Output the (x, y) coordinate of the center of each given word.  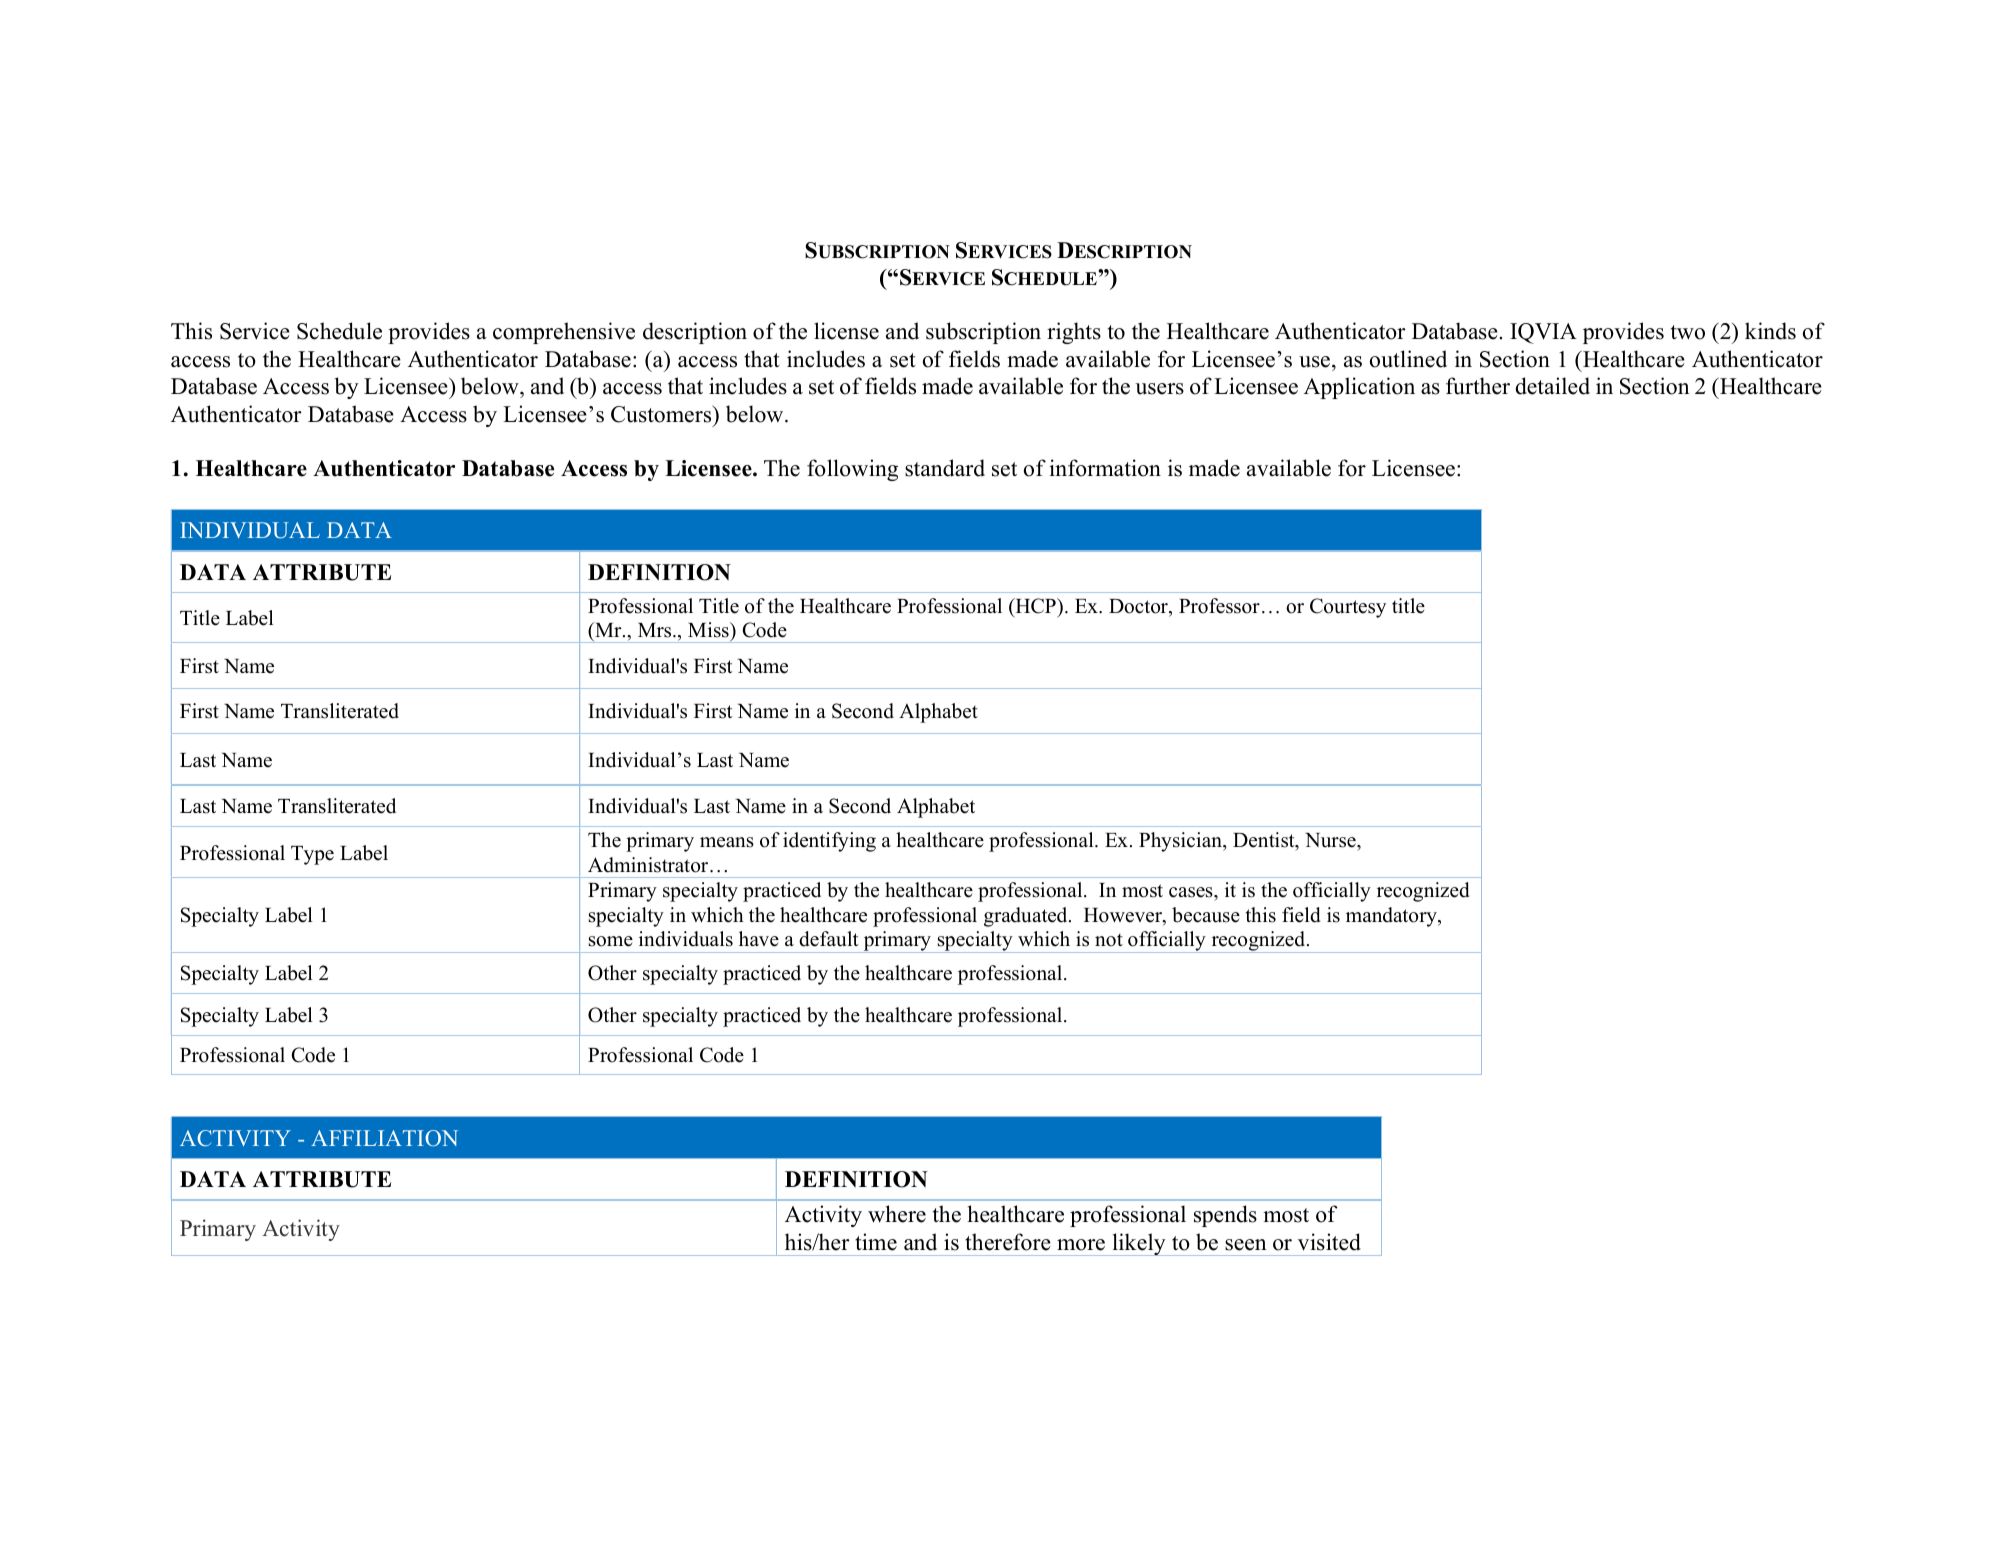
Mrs (656, 630)
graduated (1027, 917)
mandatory (1392, 917)
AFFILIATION (384, 1138)
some (611, 941)
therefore (1008, 1242)
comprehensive (564, 333)
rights (1074, 333)
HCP (1035, 606)
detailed (1552, 386)
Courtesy (1348, 608)
